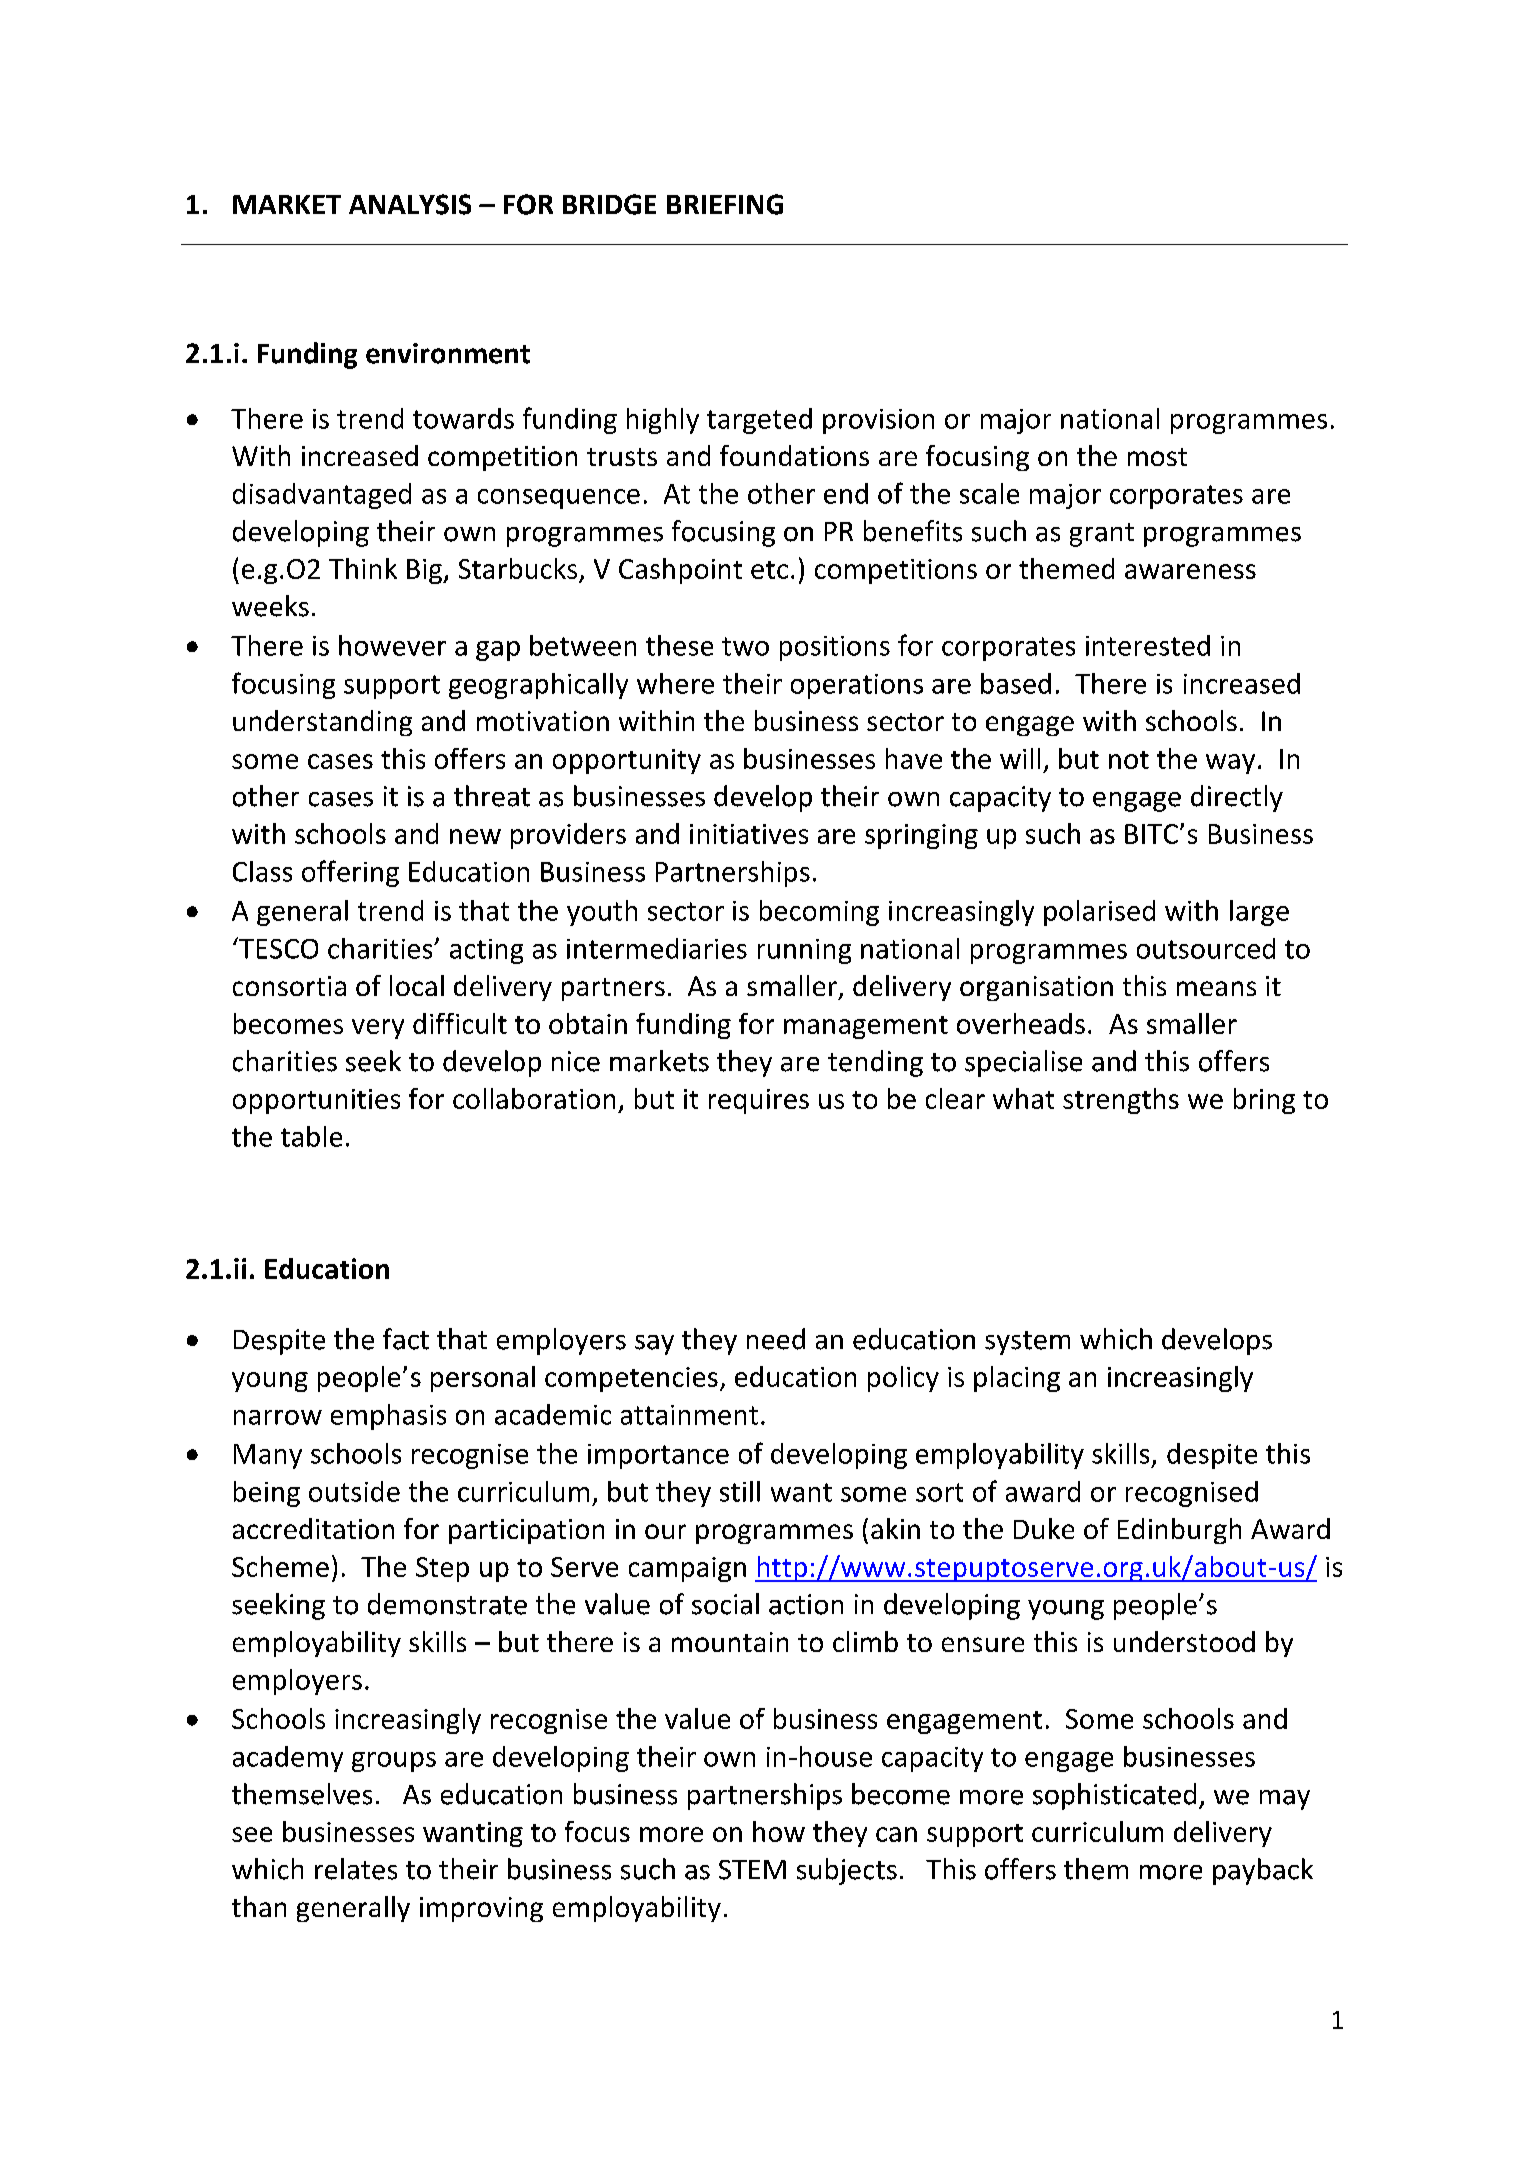 This document has height=2162, width=1529. What do you see at coordinates (316, 1101) in the document?
I see `opportunities` at bounding box center [316, 1101].
